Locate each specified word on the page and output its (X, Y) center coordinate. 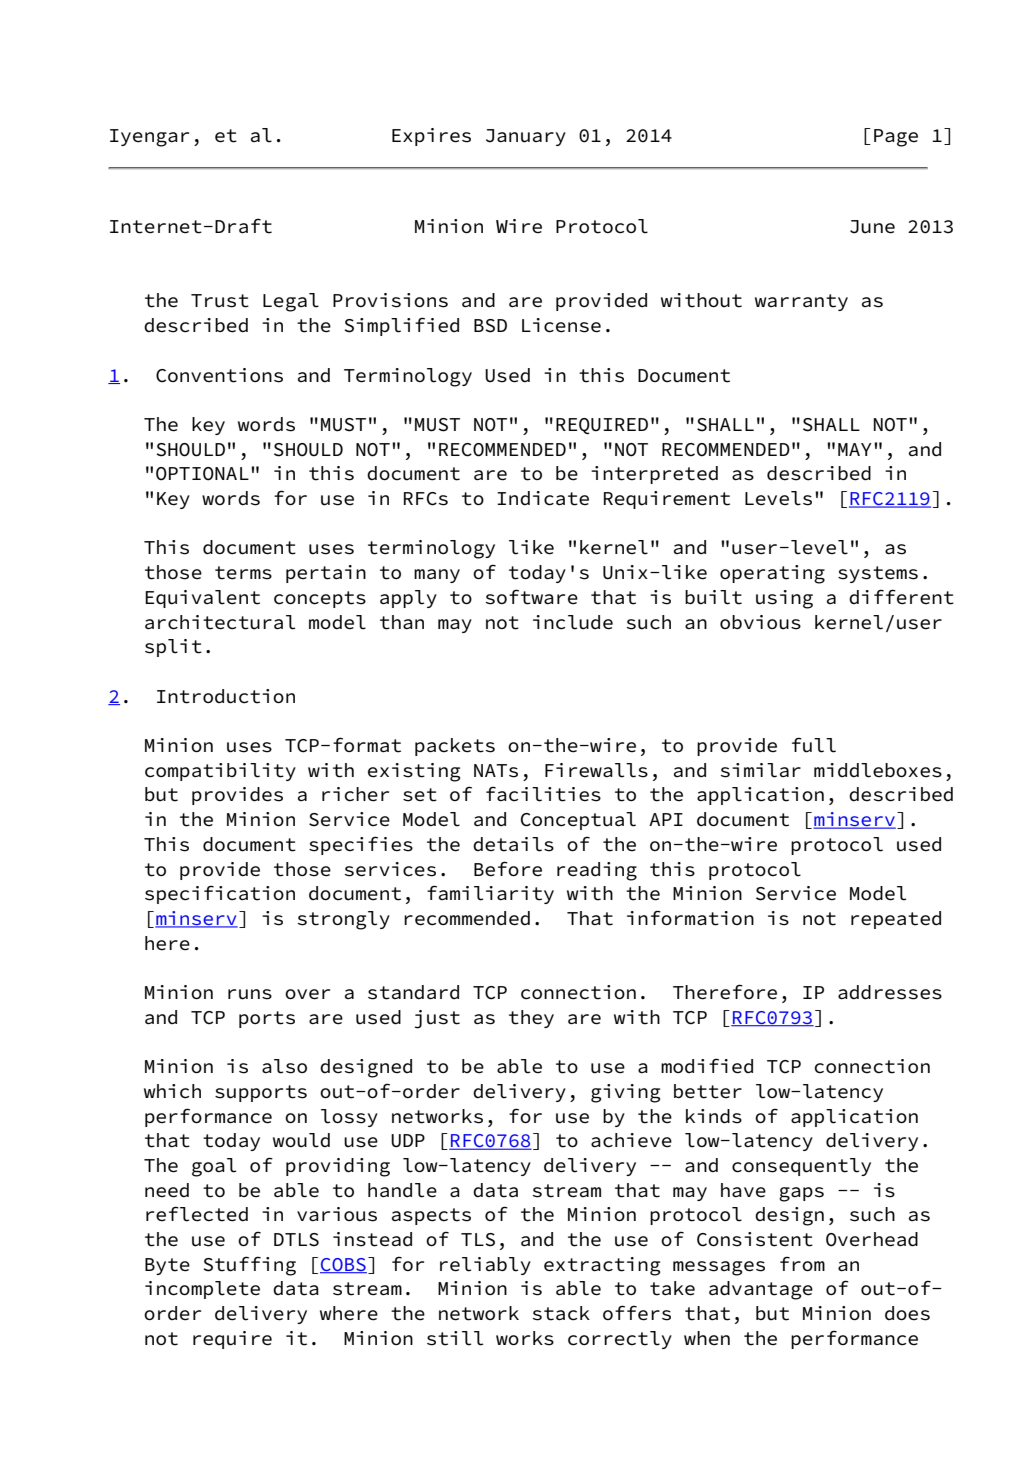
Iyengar (149, 138)
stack (561, 1313)
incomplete (202, 1290)
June (872, 227)
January (526, 137)
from (802, 1264)
